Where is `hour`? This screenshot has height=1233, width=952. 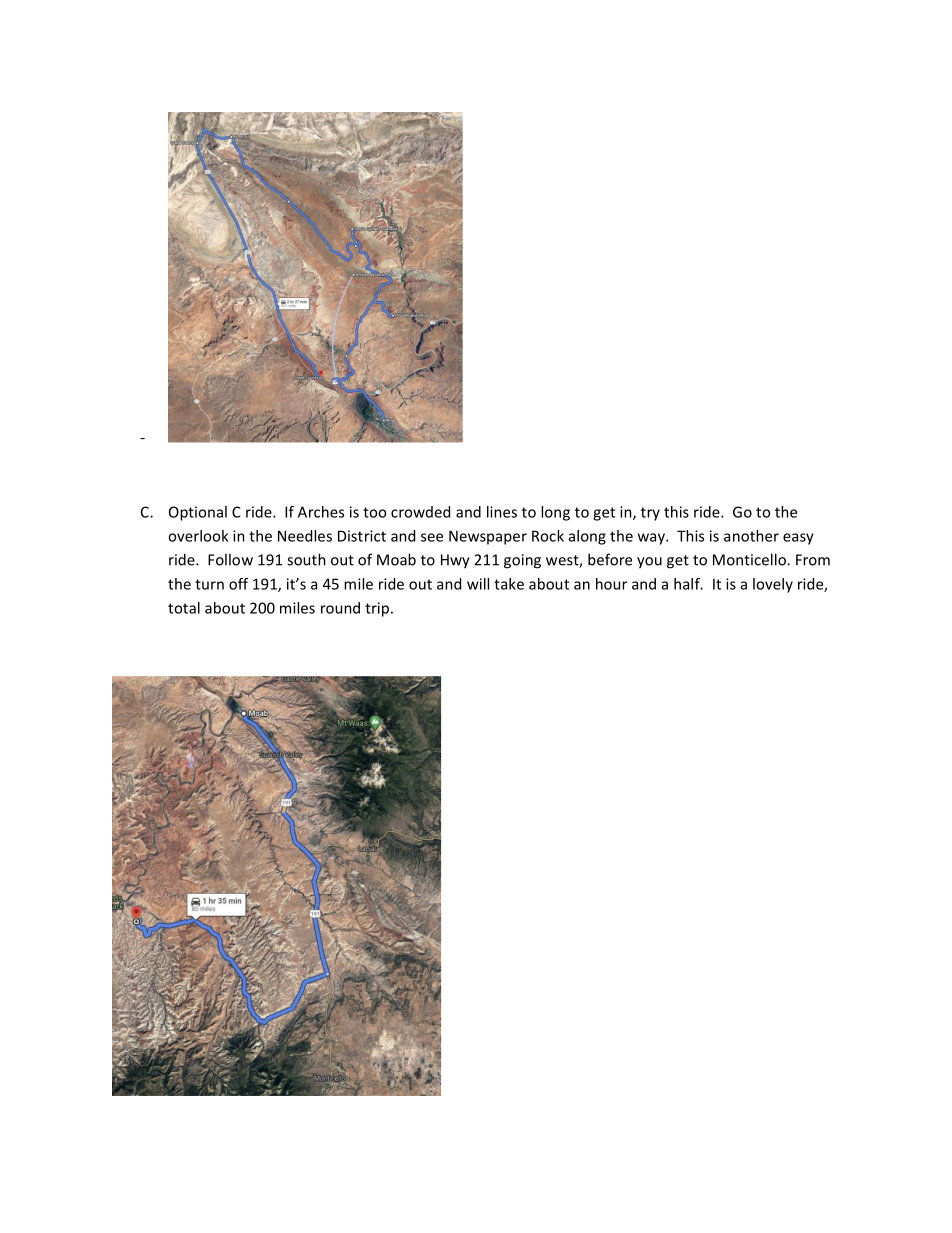
hour is located at coordinates (611, 584).
